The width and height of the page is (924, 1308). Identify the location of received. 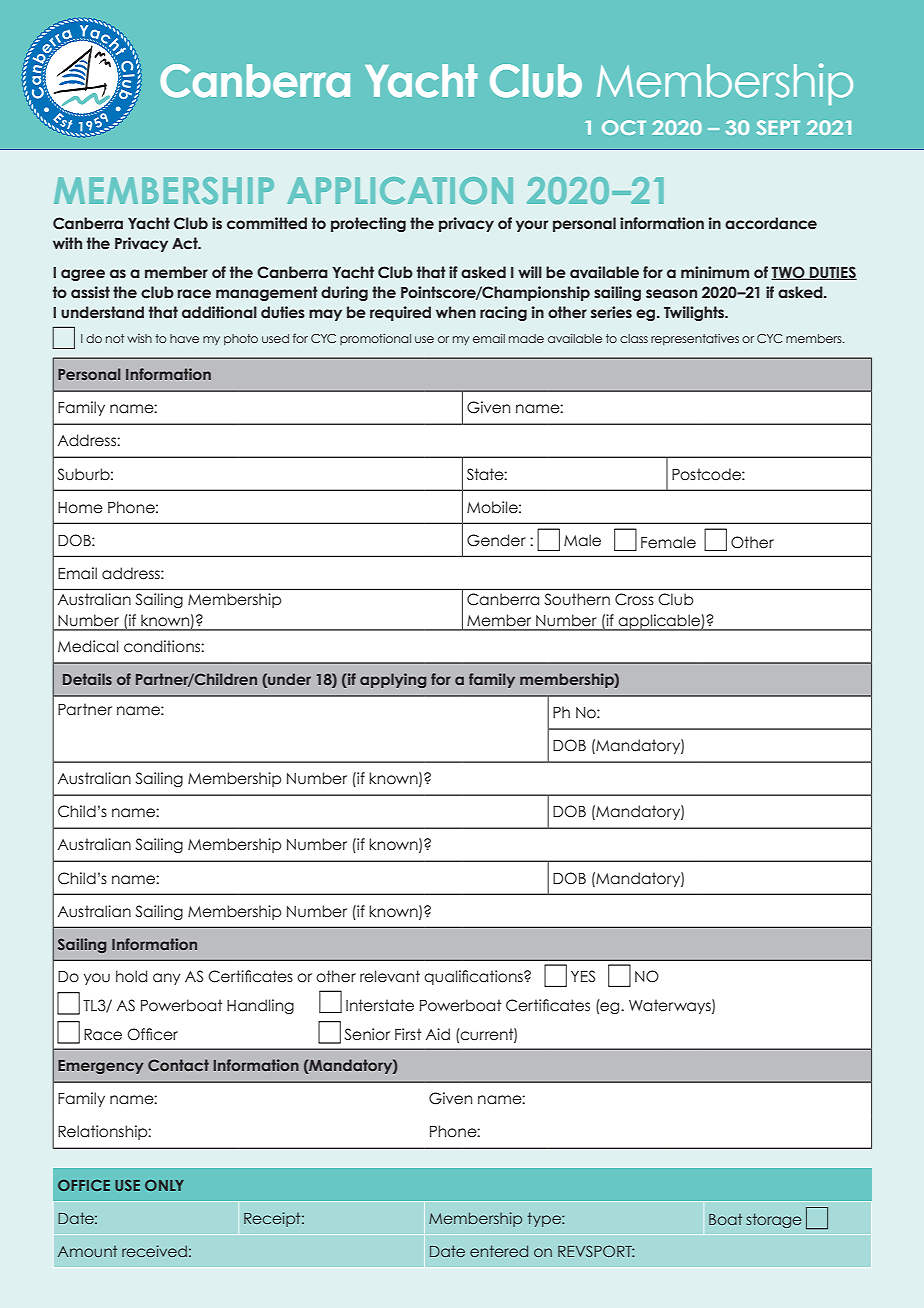
(154, 1251).
